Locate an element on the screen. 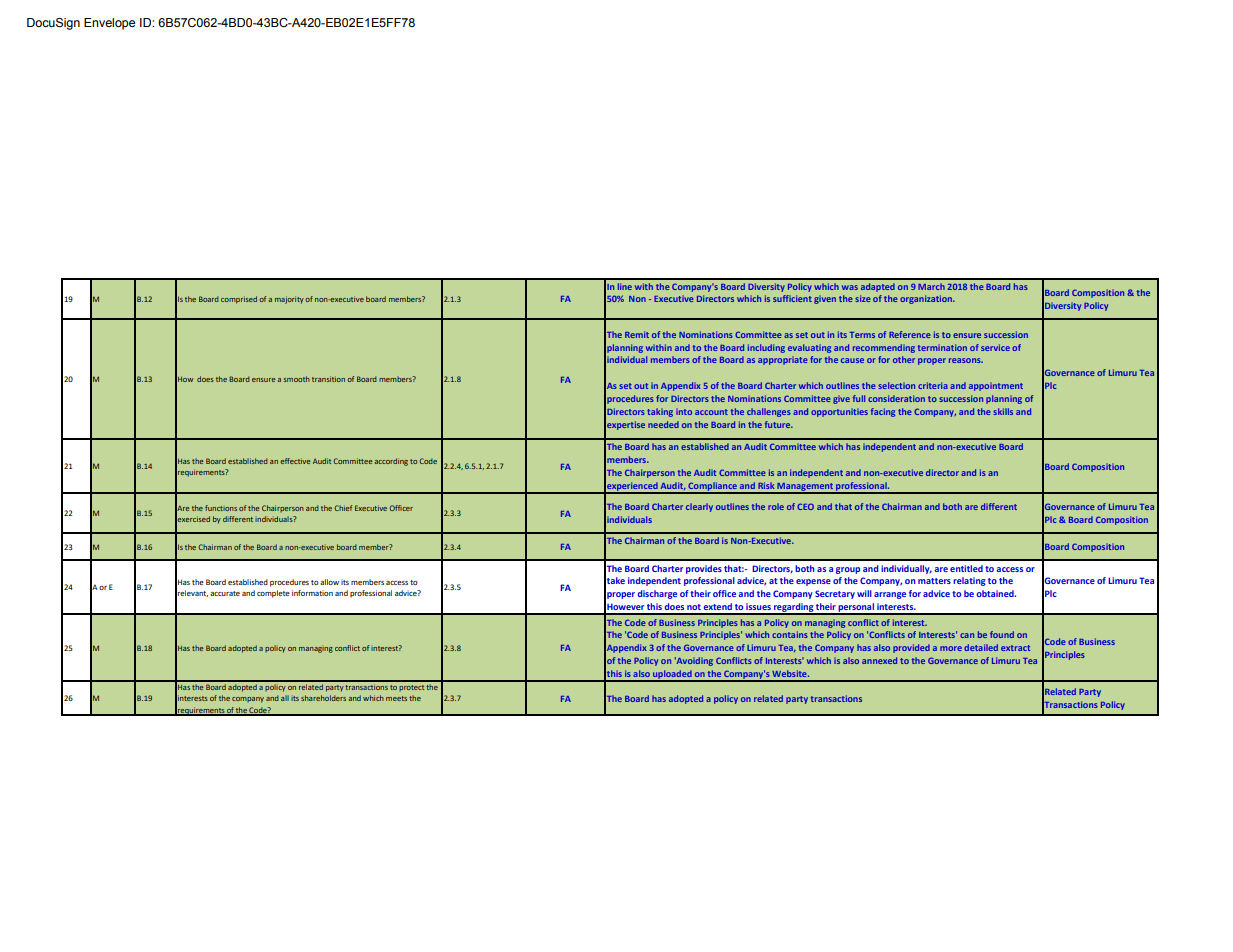  Remit is located at coordinates (637, 334).
